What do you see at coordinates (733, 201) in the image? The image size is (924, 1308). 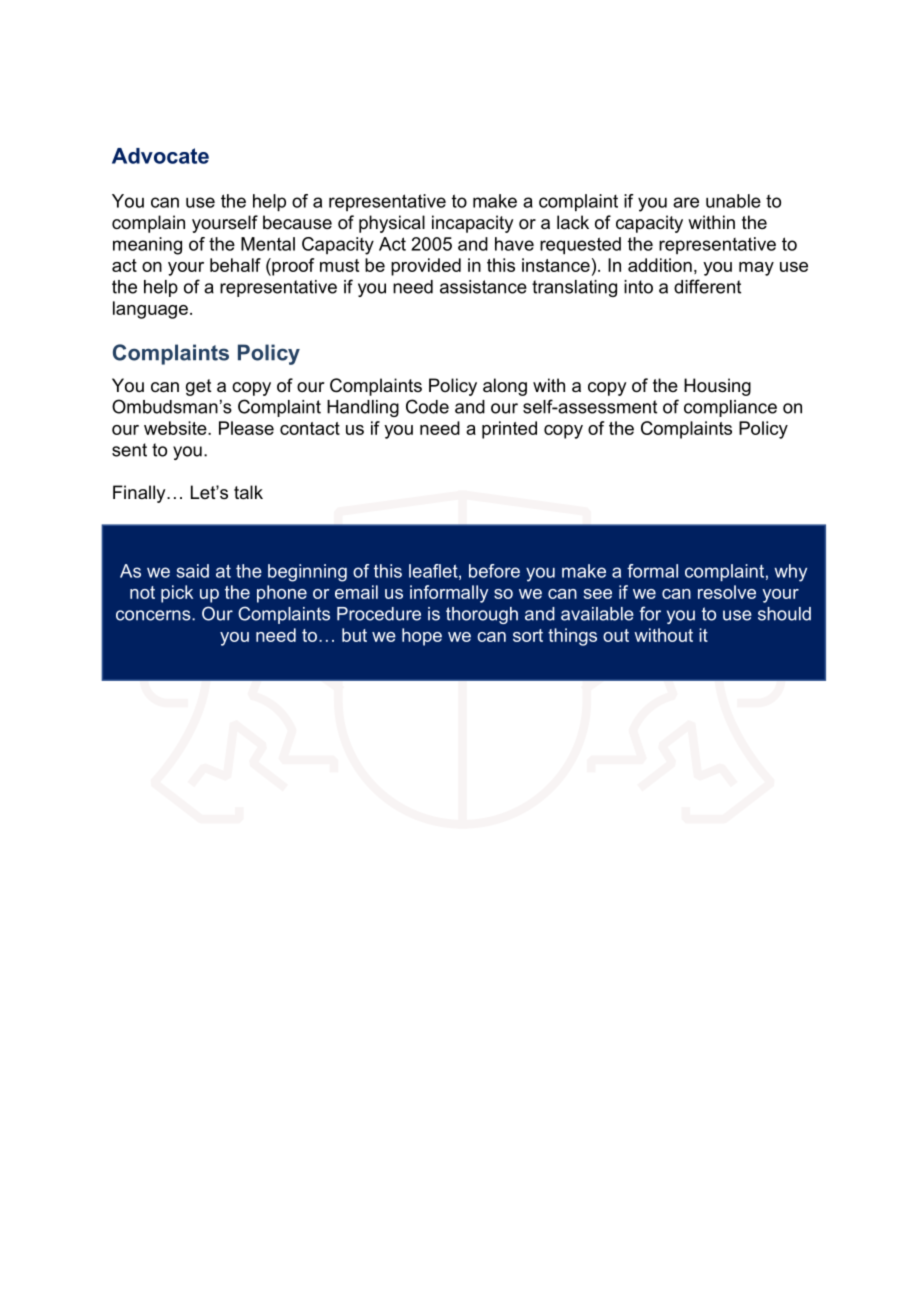 I see `unable` at bounding box center [733, 201].
